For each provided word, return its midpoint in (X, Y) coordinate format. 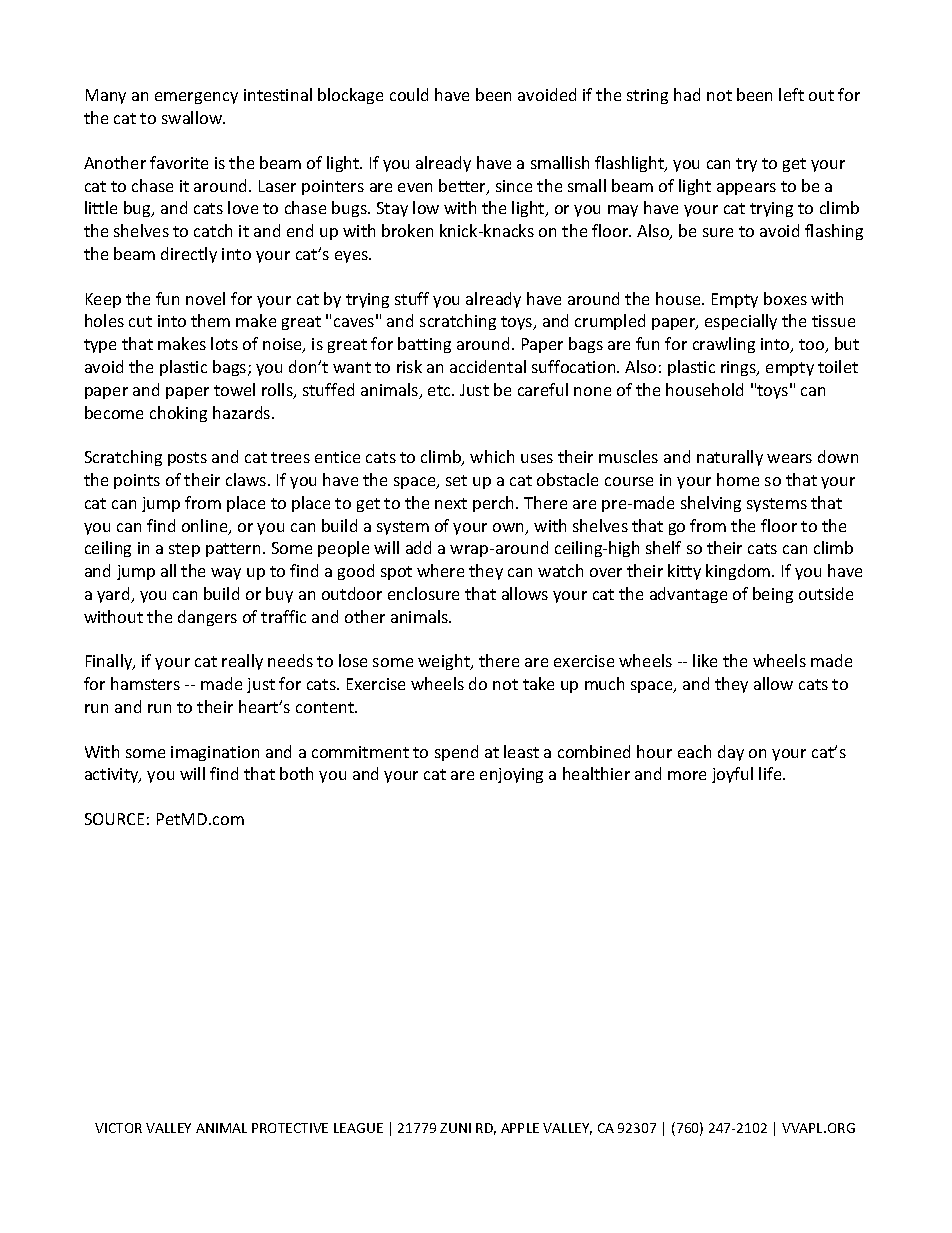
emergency (196, 98)
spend (456, 753)
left (791, 94)
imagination (215, 753)
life (771, 773)
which (492, 456)
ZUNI (455, 1128)
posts (187, 459)
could (409, 94)
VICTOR (118, 1128)
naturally (730, 458)
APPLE (520, 1128)
